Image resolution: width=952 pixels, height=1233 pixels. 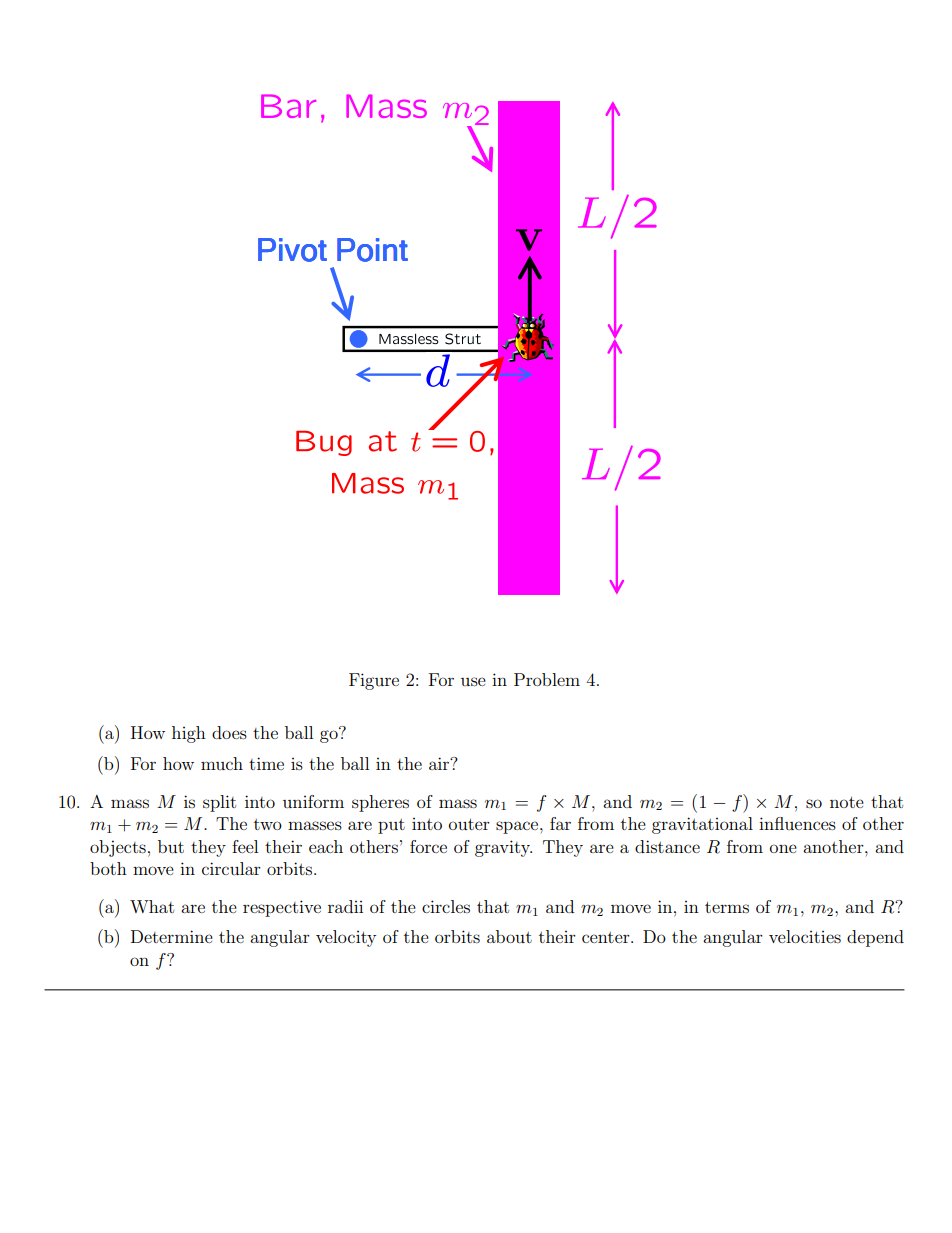 What do you see at coordinates (229, 732) in the screenshot?
I see `does` at bounding box center [229, 732].
